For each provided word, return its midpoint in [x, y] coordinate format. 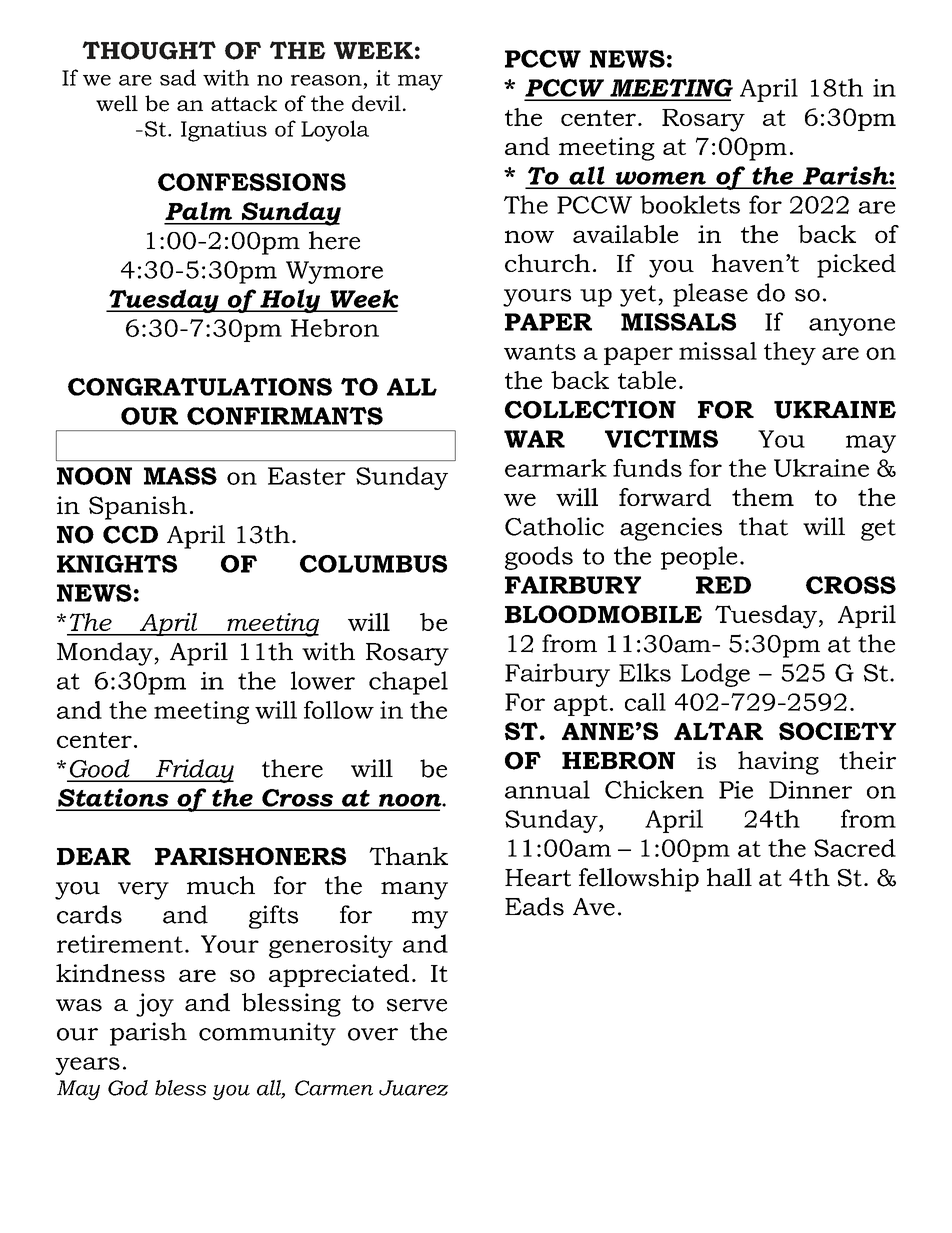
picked [856, 266]
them [763, 497]
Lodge [715, 675]
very [143, 891]
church [547, 263]
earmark [556, 468]
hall [729, 877]
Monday [106, 654]
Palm [198, 211]
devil [376, 103]
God [128, 1088]
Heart [538, 878]
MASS [180, 476]
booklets [690, 204]
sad [178, 77]
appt [581, 705]
